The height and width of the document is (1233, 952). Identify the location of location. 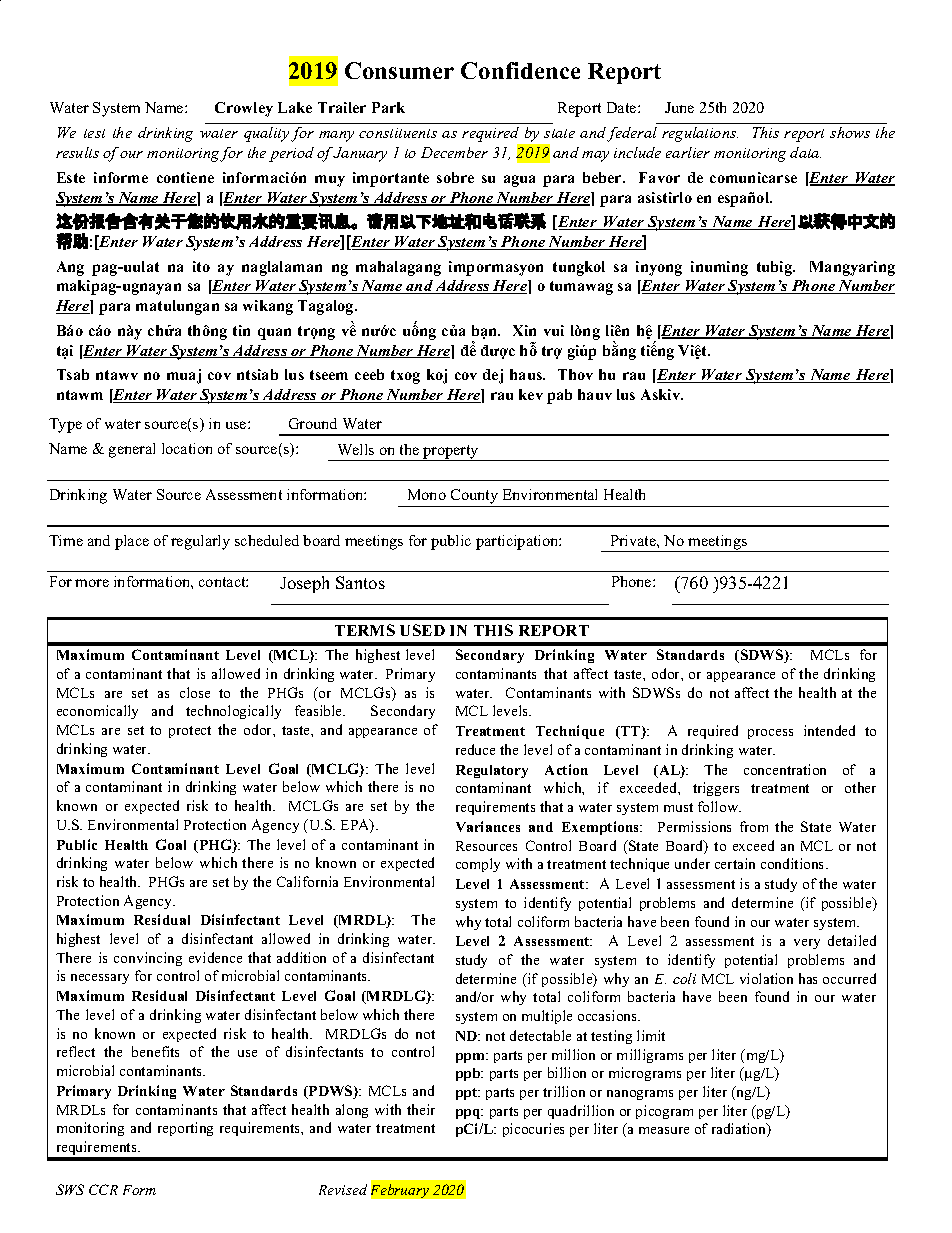
(187, 448).
